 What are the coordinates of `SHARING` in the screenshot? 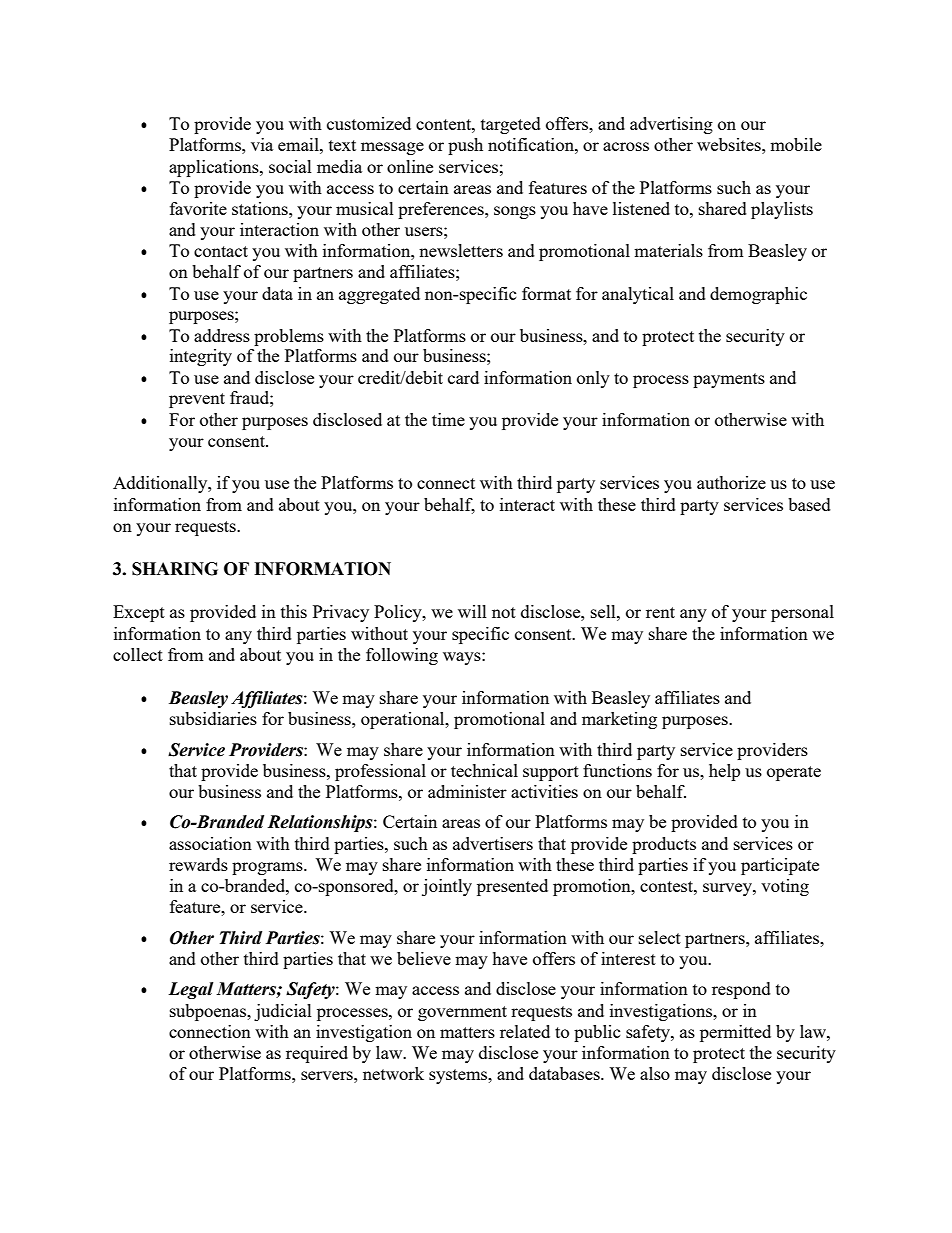 It's located at (175, 569).
